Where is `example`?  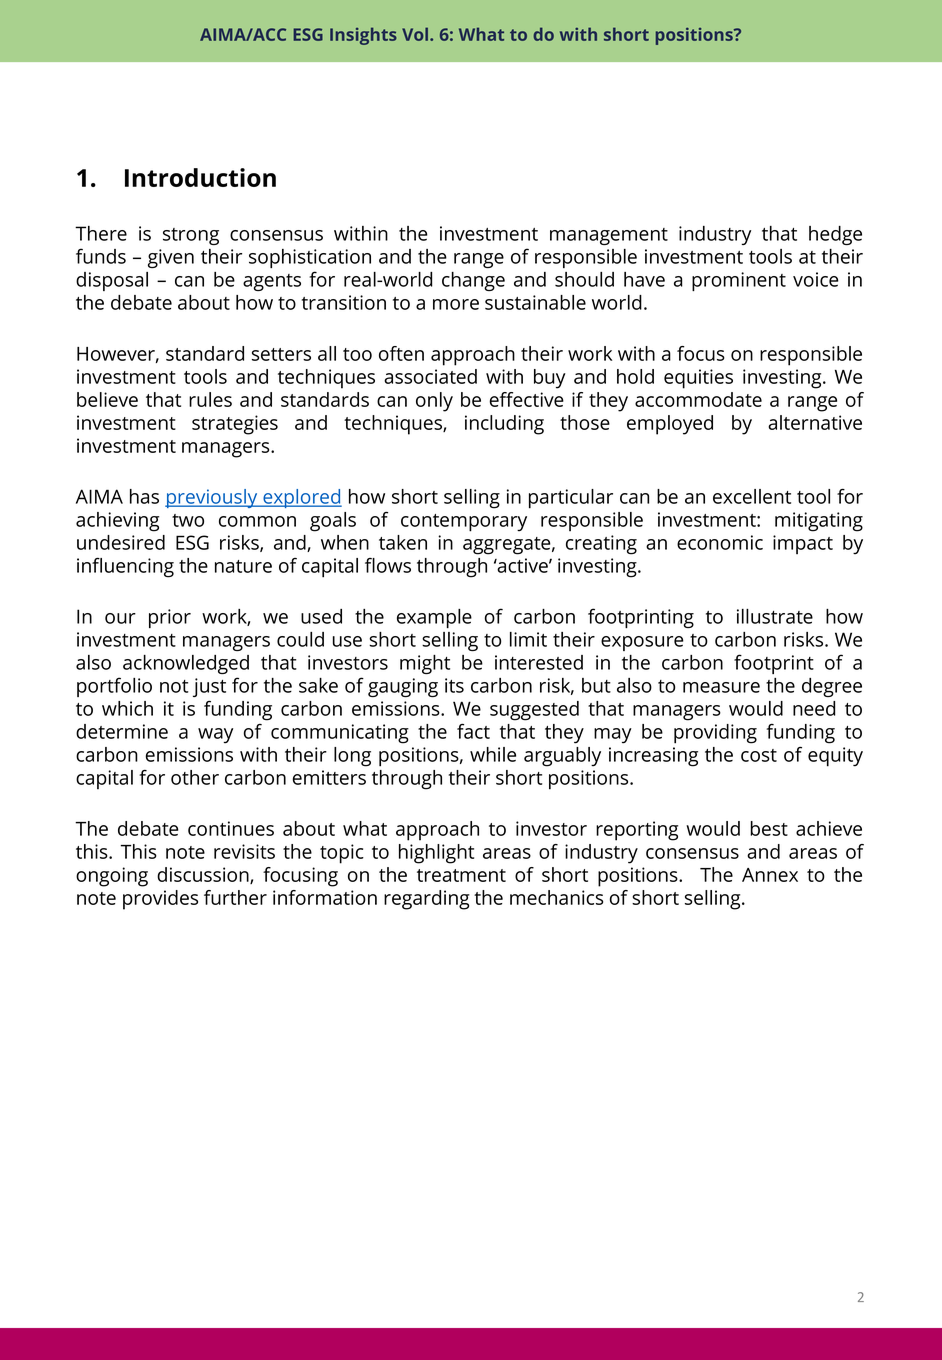 example is located at coordinates (434, 618).
